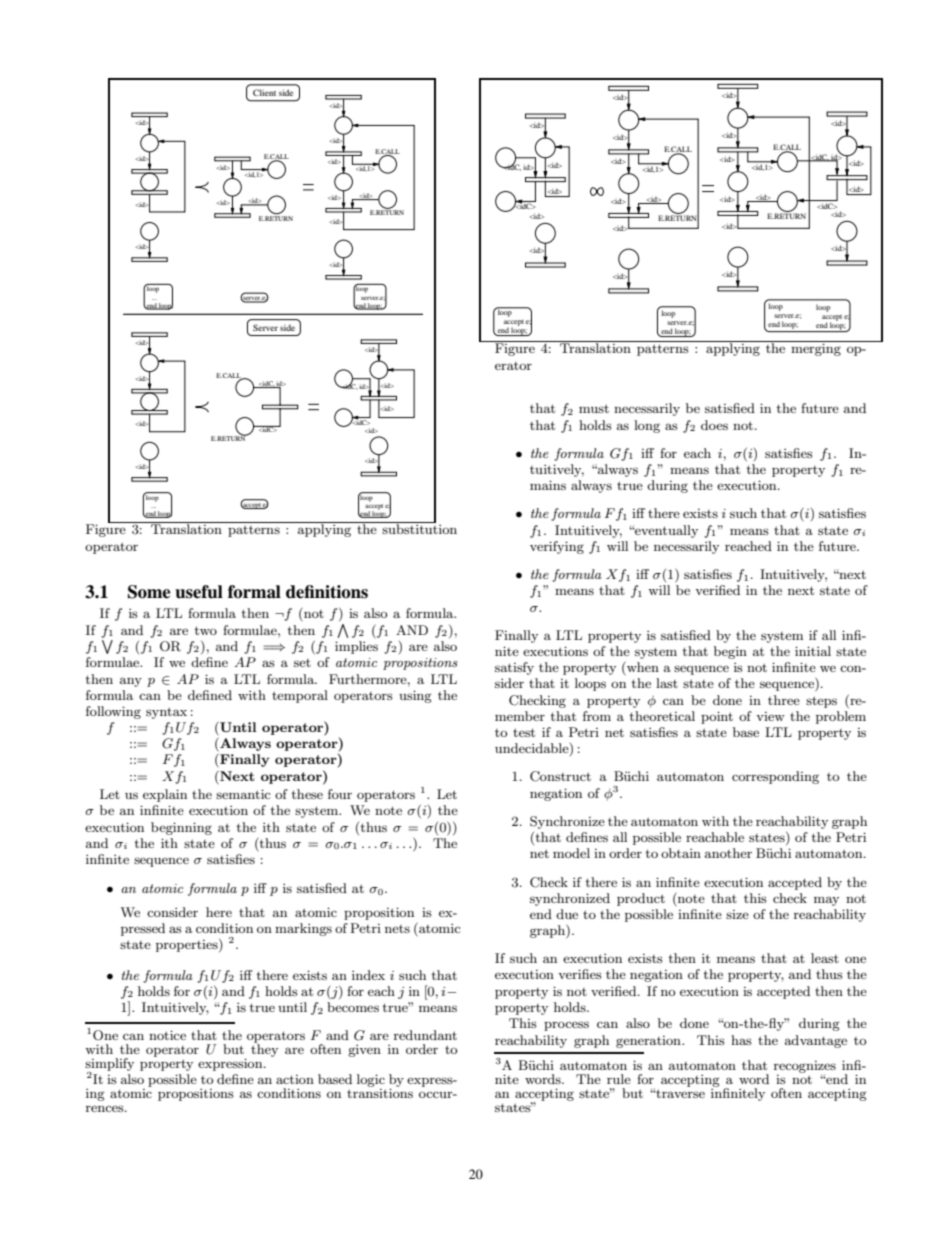 The height and width of the image is (1233, 952). What do you see at coordinates (149, 592) in the image?
I see `Some` at bounding box center [149, 592].
